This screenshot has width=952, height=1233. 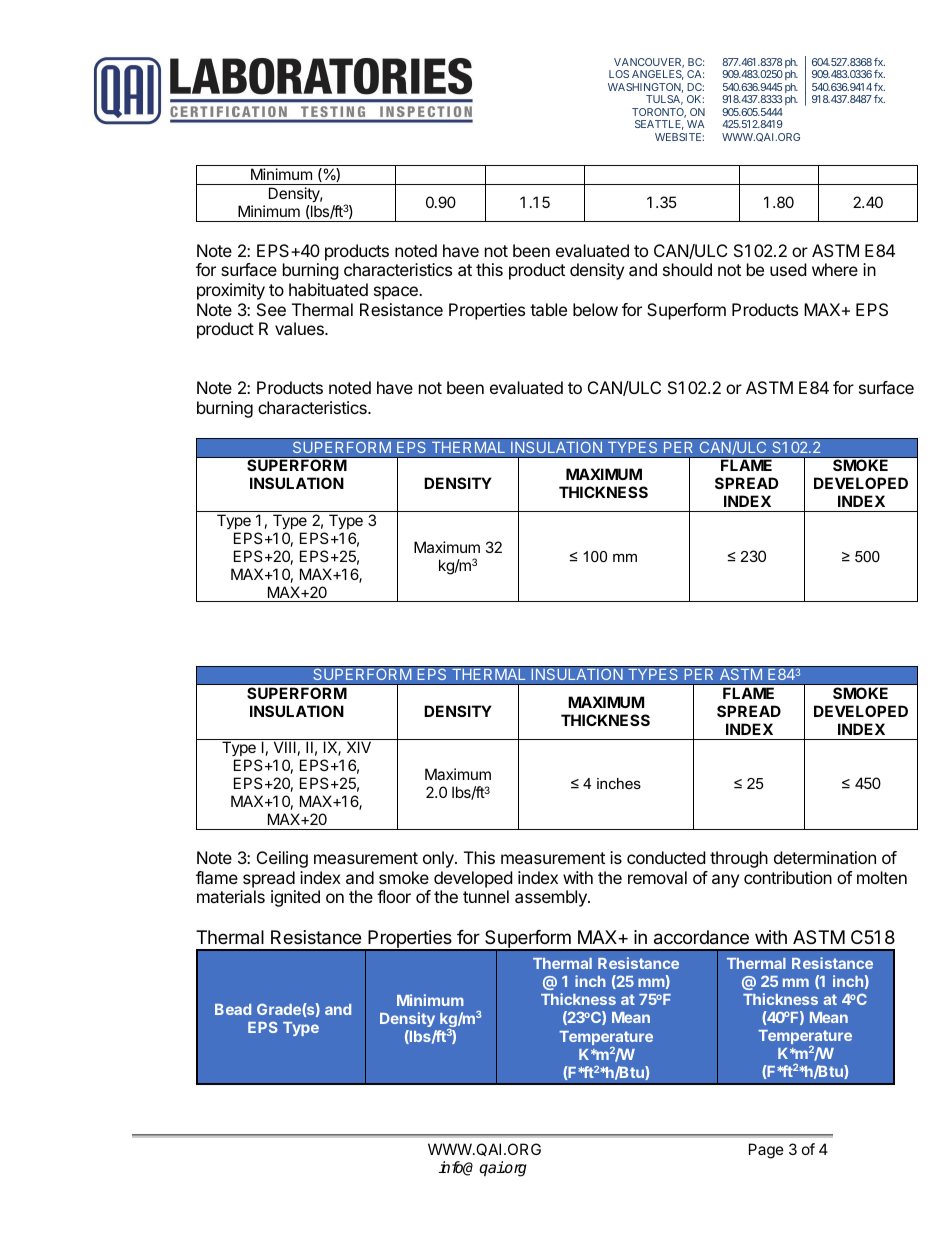 What do you see at coordinates (788, 269) in the screenshot?
I see `used` at bounding box center [788, 269].
